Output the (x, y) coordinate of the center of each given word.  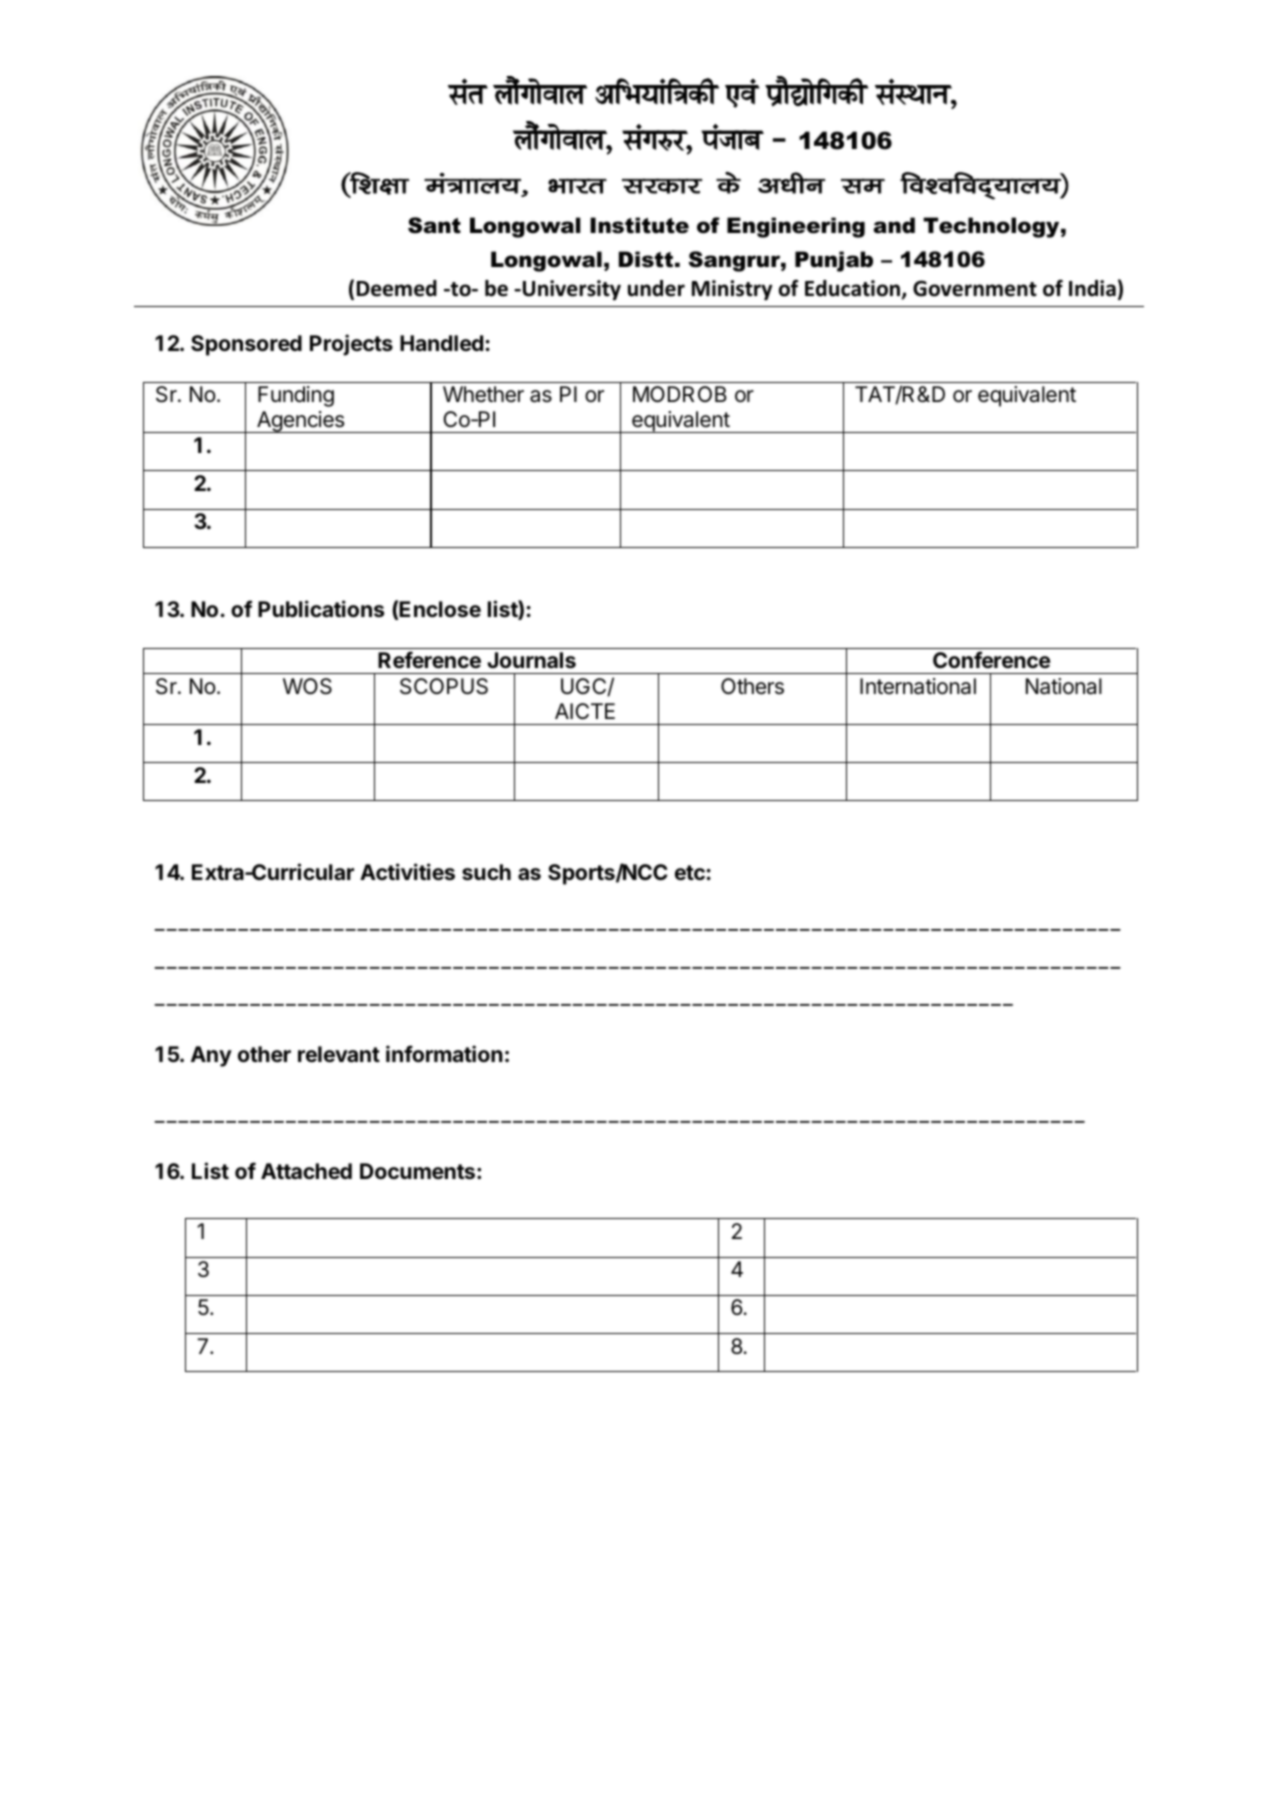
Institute (639, 225)
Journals (531, 660)
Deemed (397, 288)
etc (690, 872)
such (486, 872)
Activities (407, 871)
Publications (321, 608)
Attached (306, 1171)
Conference (992, 659)
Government (975, 288)
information (444, 1053)
